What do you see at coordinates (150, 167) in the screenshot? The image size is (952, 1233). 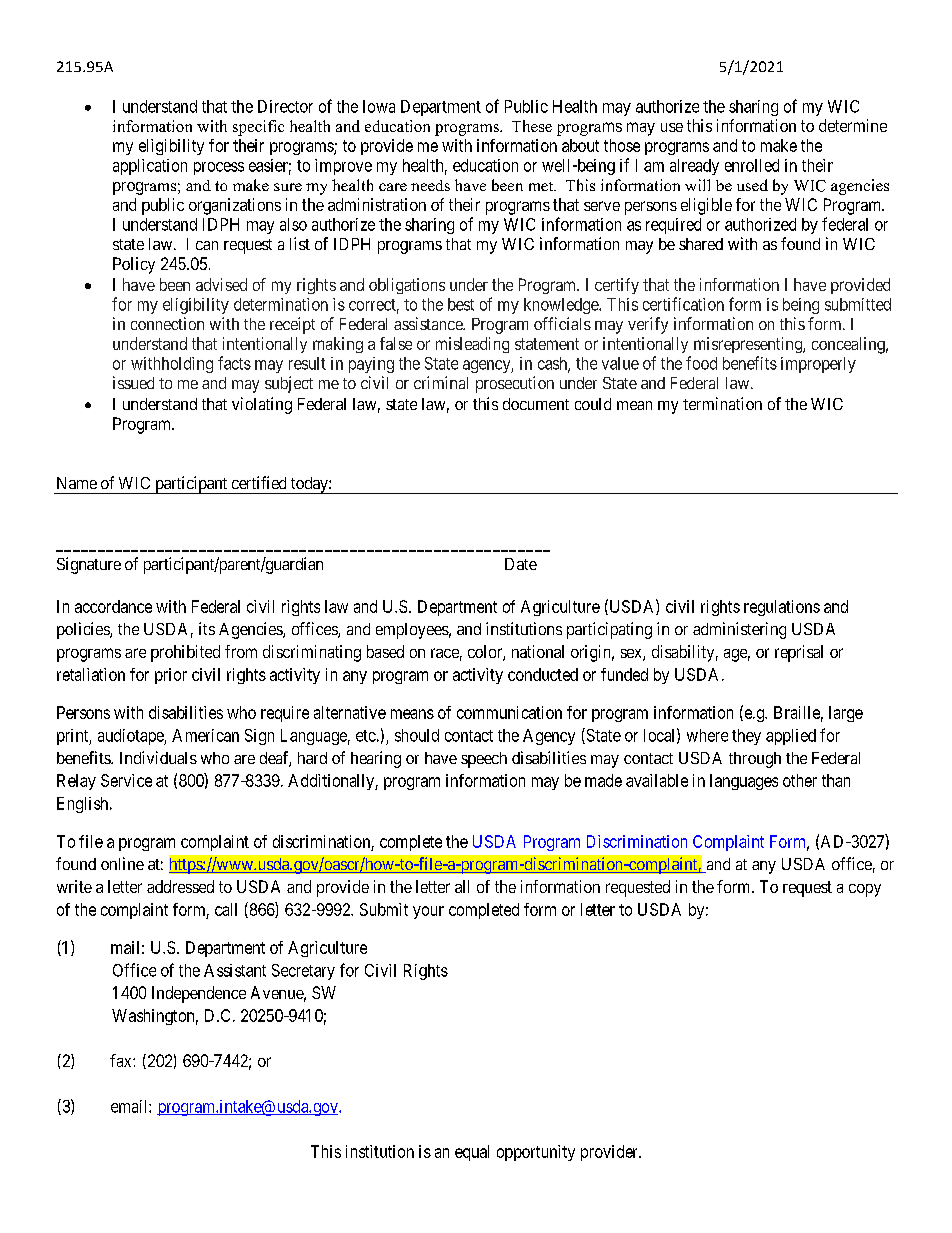 I see `application` at bounding box center [150, 167].
